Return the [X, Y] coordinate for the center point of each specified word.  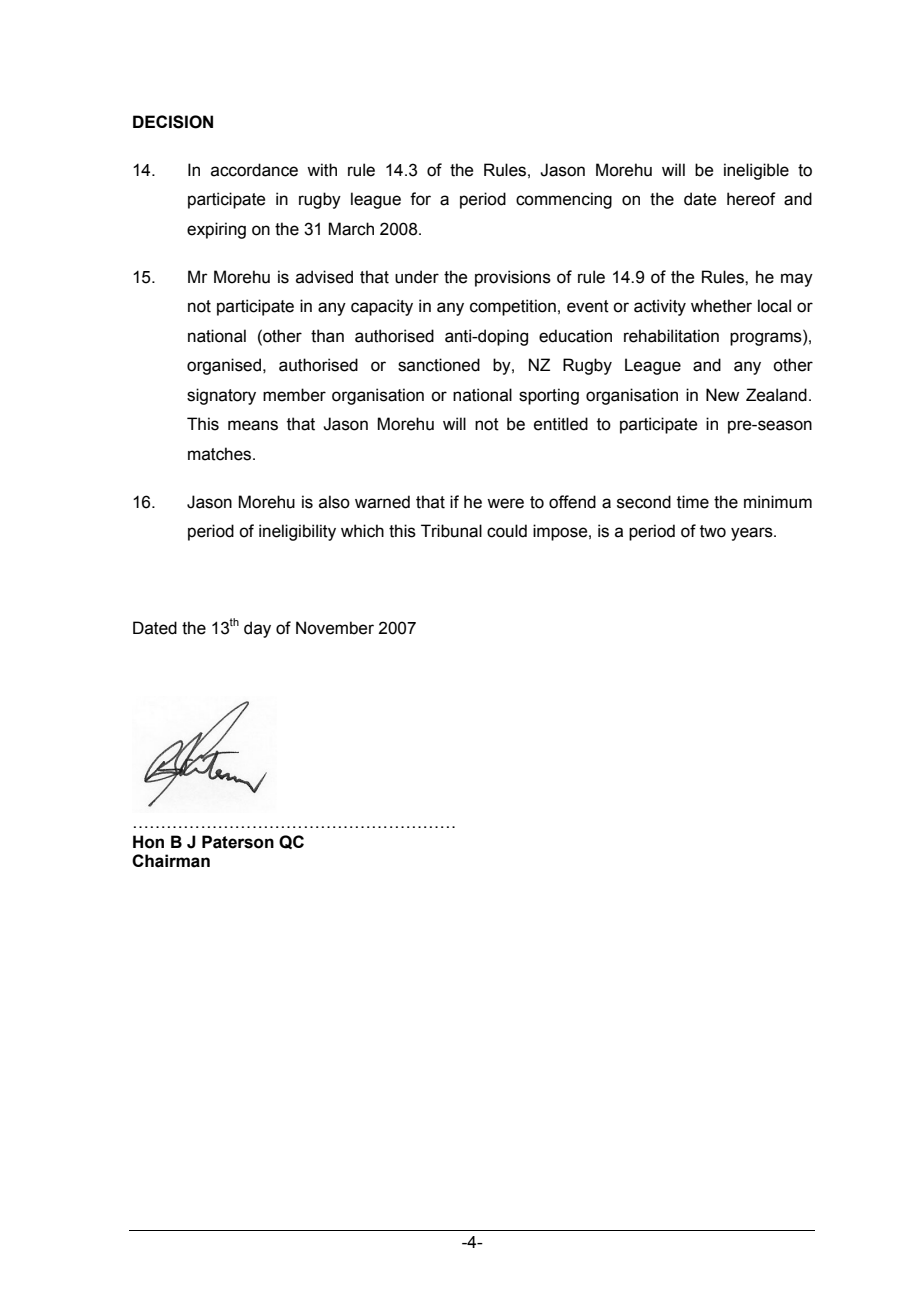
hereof [751, 199]
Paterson [238, 842]
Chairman [171, 861]
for [420, 199]
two [713, 531]
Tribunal [451, 531]
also [334, 502]
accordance [254, 170]
